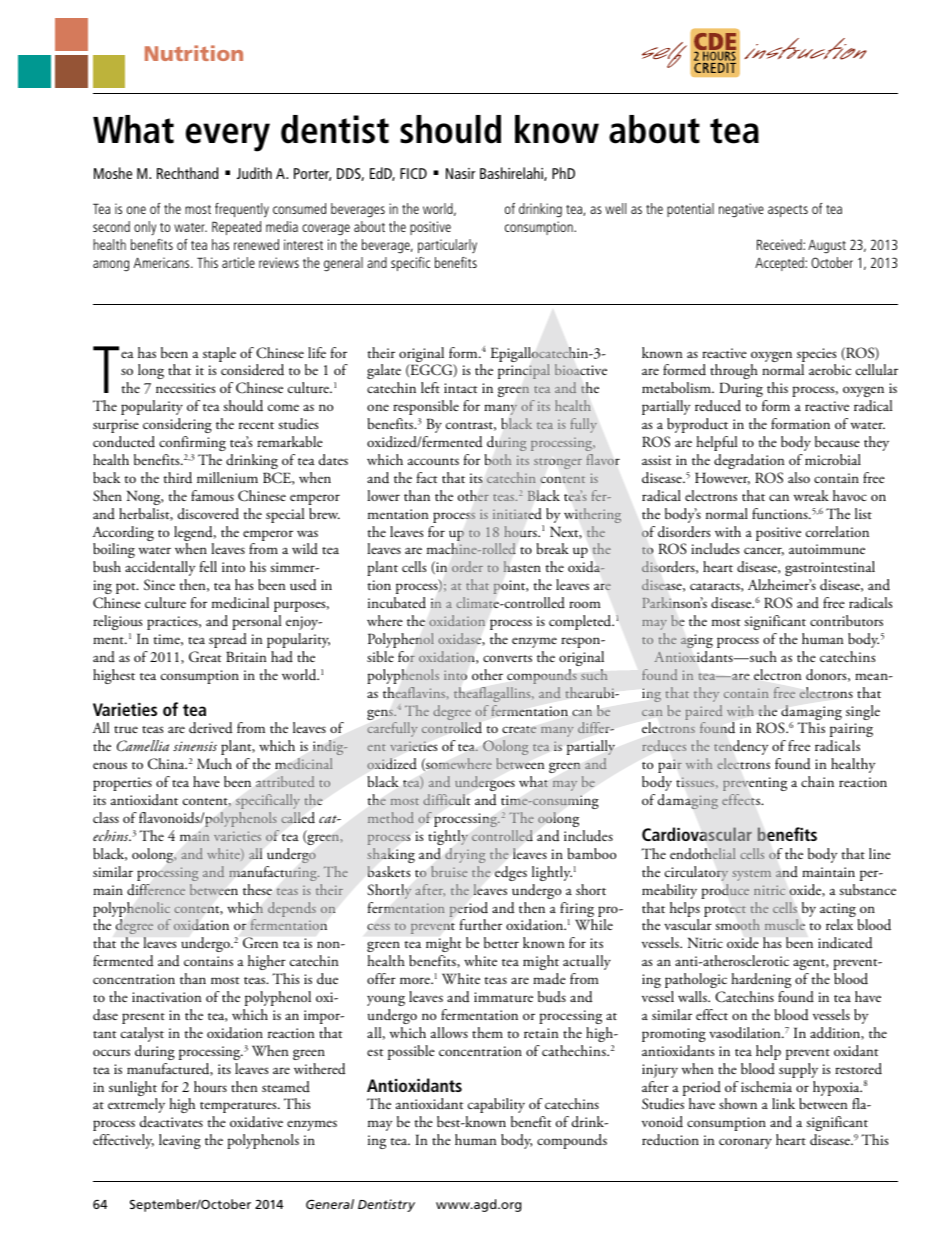 The image size is (952, 1245). What do you see at coordinates (214, 763) in the screenshot?
I see `Much` at bounding box center [214, 763].
